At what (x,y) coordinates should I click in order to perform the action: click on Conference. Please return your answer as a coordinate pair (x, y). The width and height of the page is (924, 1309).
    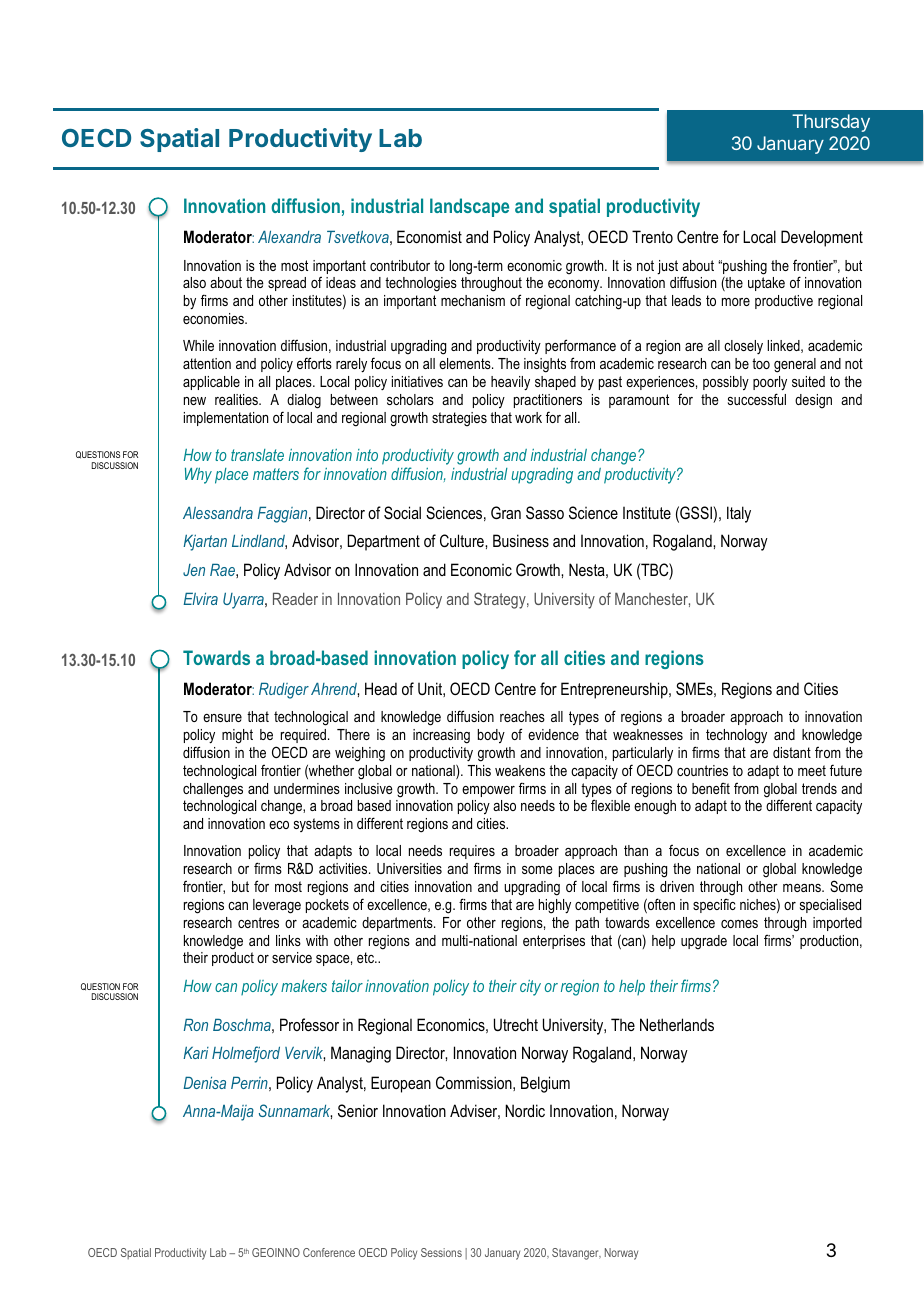
    Looking at the image, I should click on (329, 1252).
